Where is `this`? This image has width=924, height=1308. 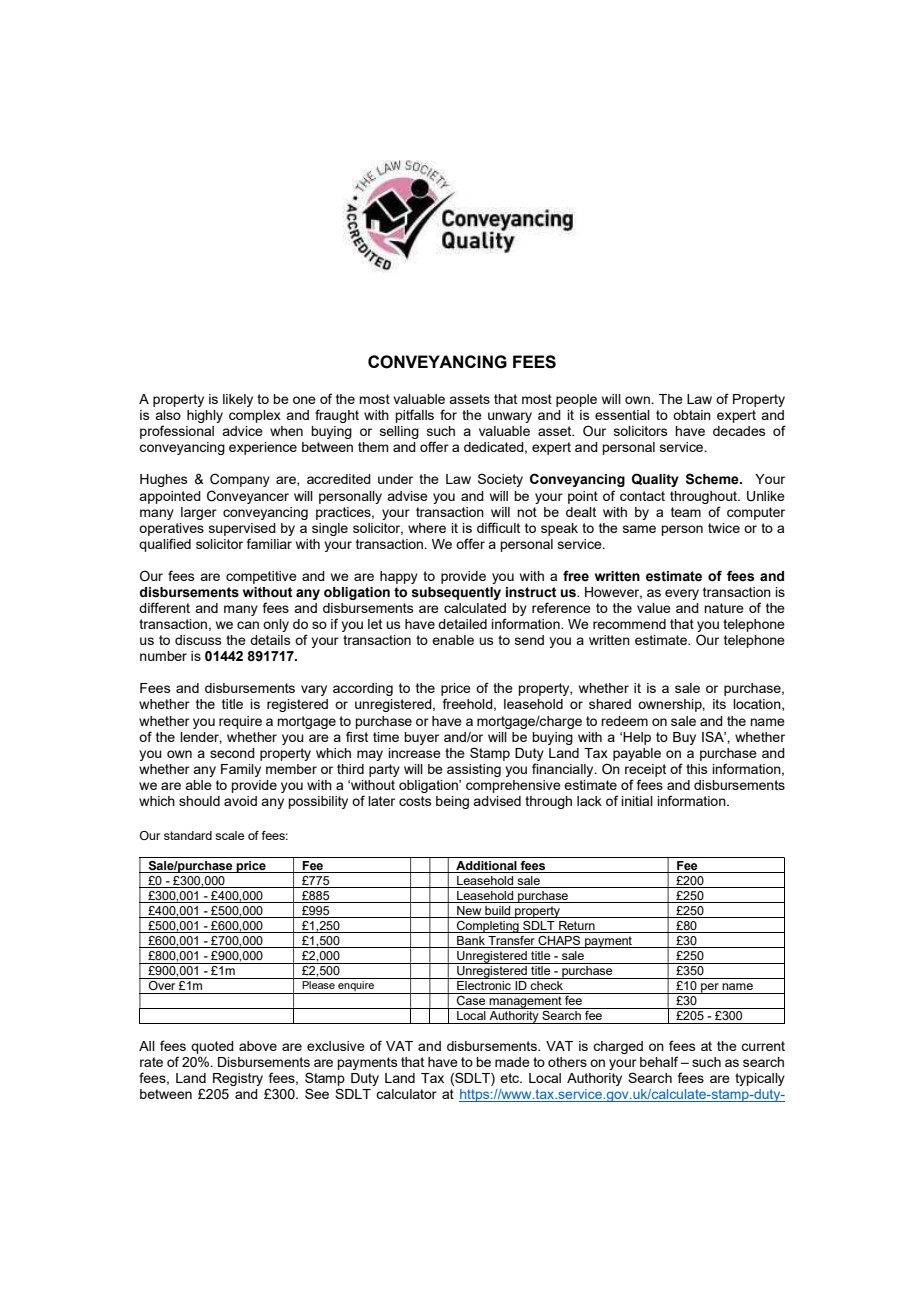 this is located at coordinates (697, 769).
